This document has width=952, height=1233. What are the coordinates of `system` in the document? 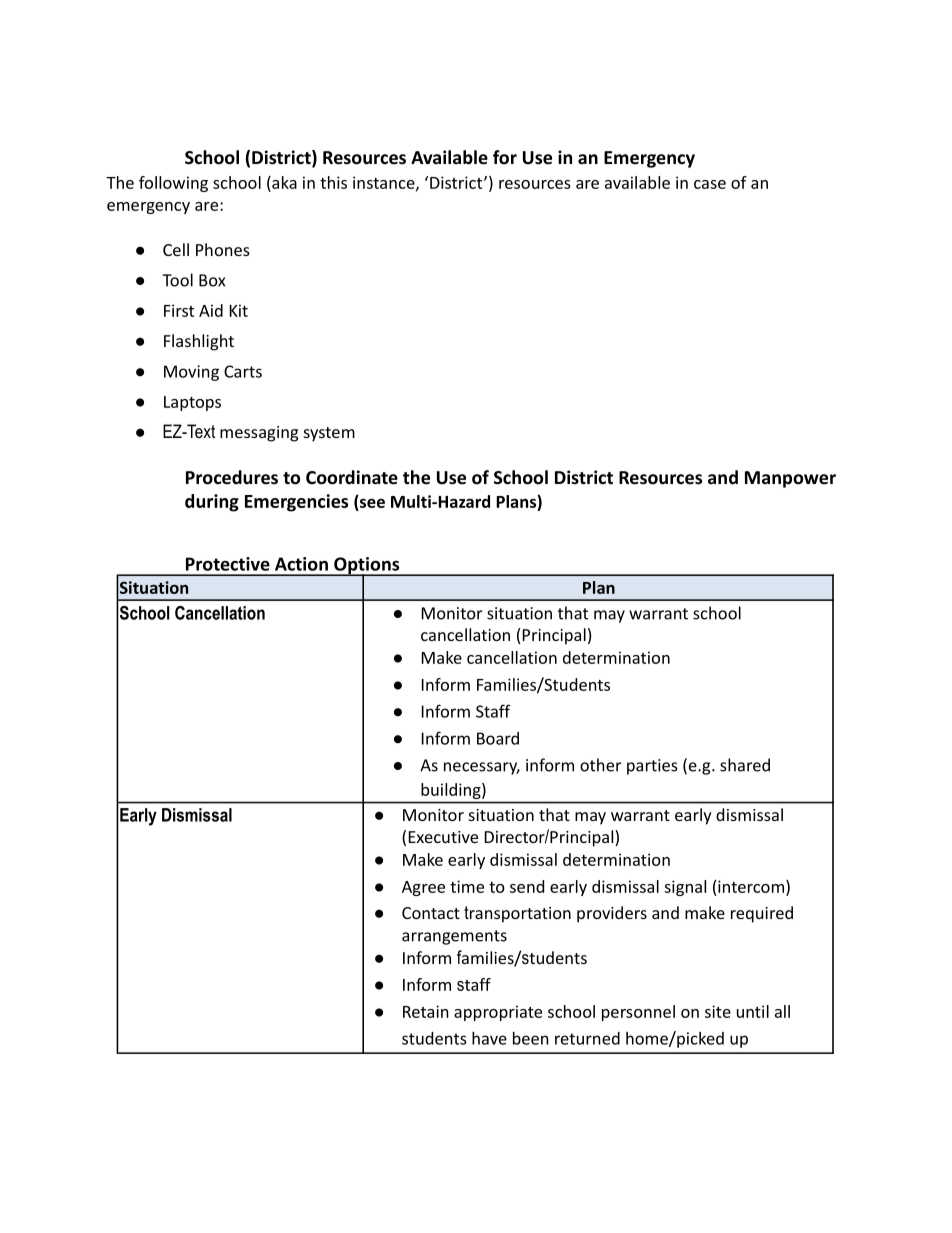 It's located at (329, 434).
